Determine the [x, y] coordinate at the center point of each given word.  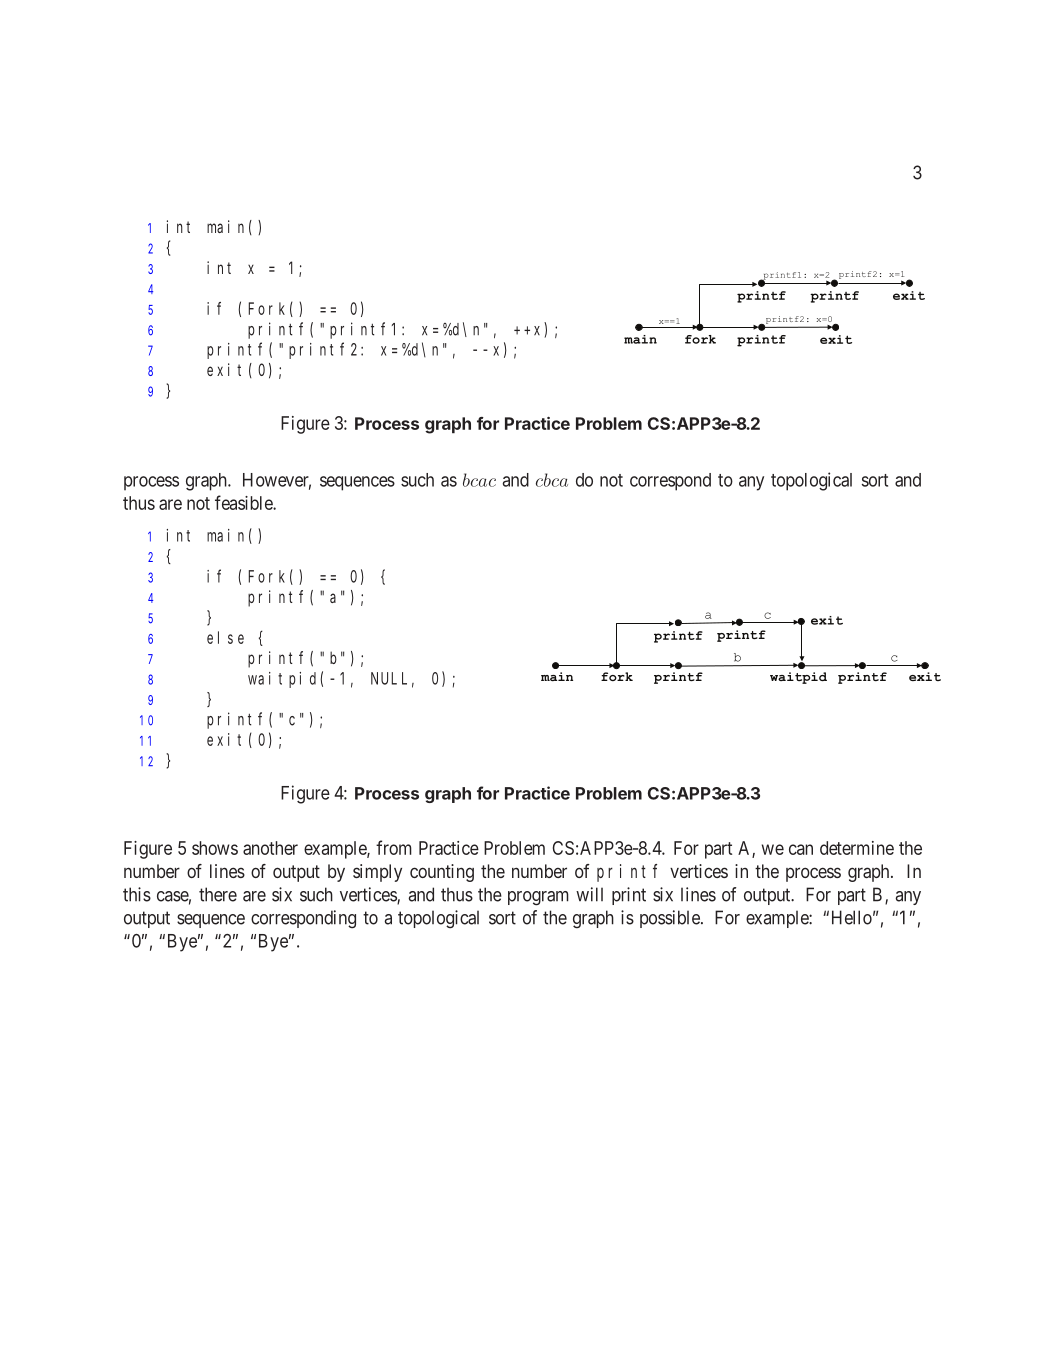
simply [377, 873]
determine [857, 848]
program [538, 898]
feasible [244, 502]
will [589, 894]
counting [442, 873]
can [801, 849]
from [394, 847]
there [218, 894]
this [137, 894]
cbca [552, 480]
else [225, 637]
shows [215, 848]
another [270, 848]
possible [671, 919]
